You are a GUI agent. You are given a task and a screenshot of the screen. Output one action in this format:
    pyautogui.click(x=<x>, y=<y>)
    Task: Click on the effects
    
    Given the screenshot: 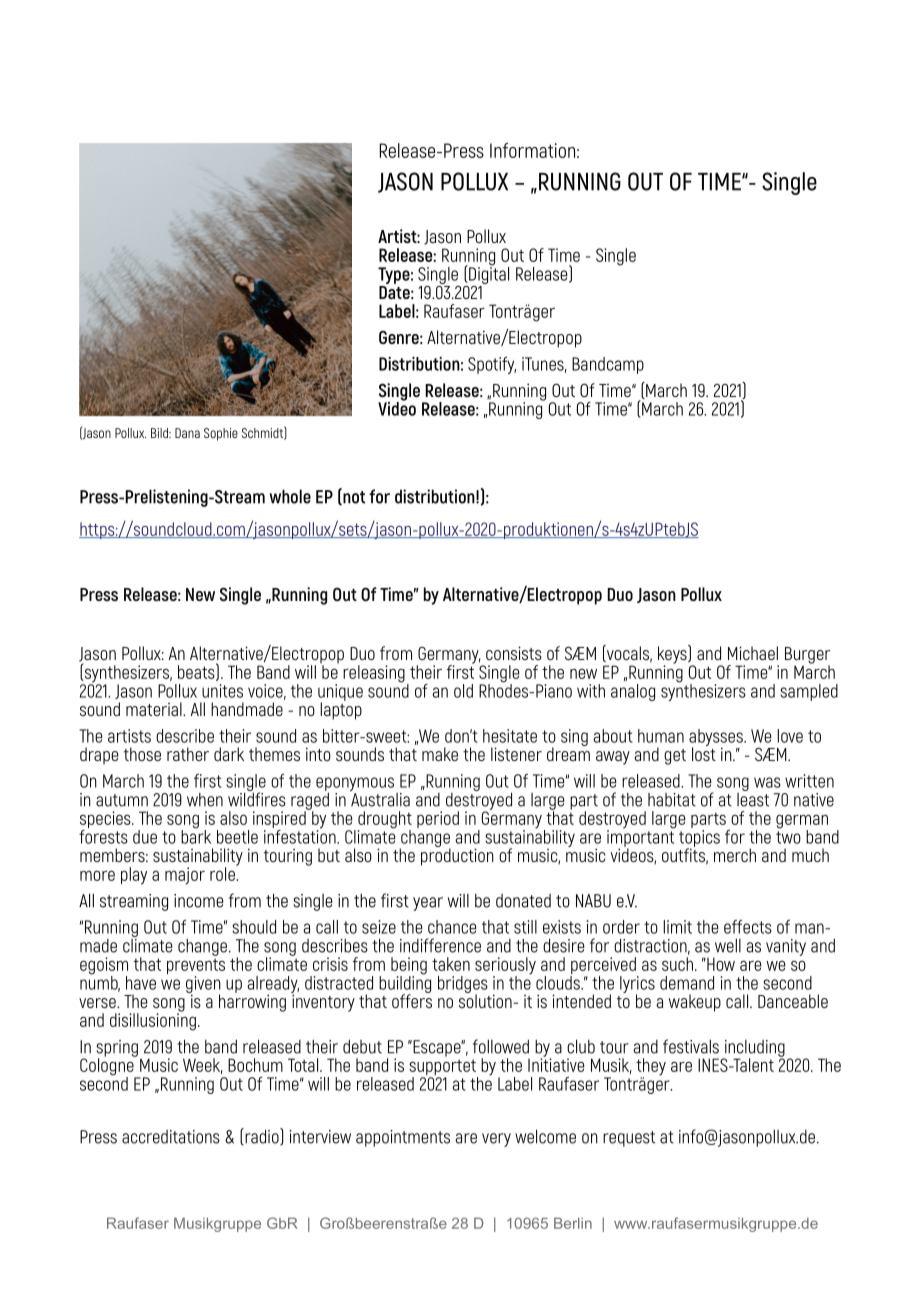 What is the action you would take?
    pyautogui.click(x=748, y=926)
